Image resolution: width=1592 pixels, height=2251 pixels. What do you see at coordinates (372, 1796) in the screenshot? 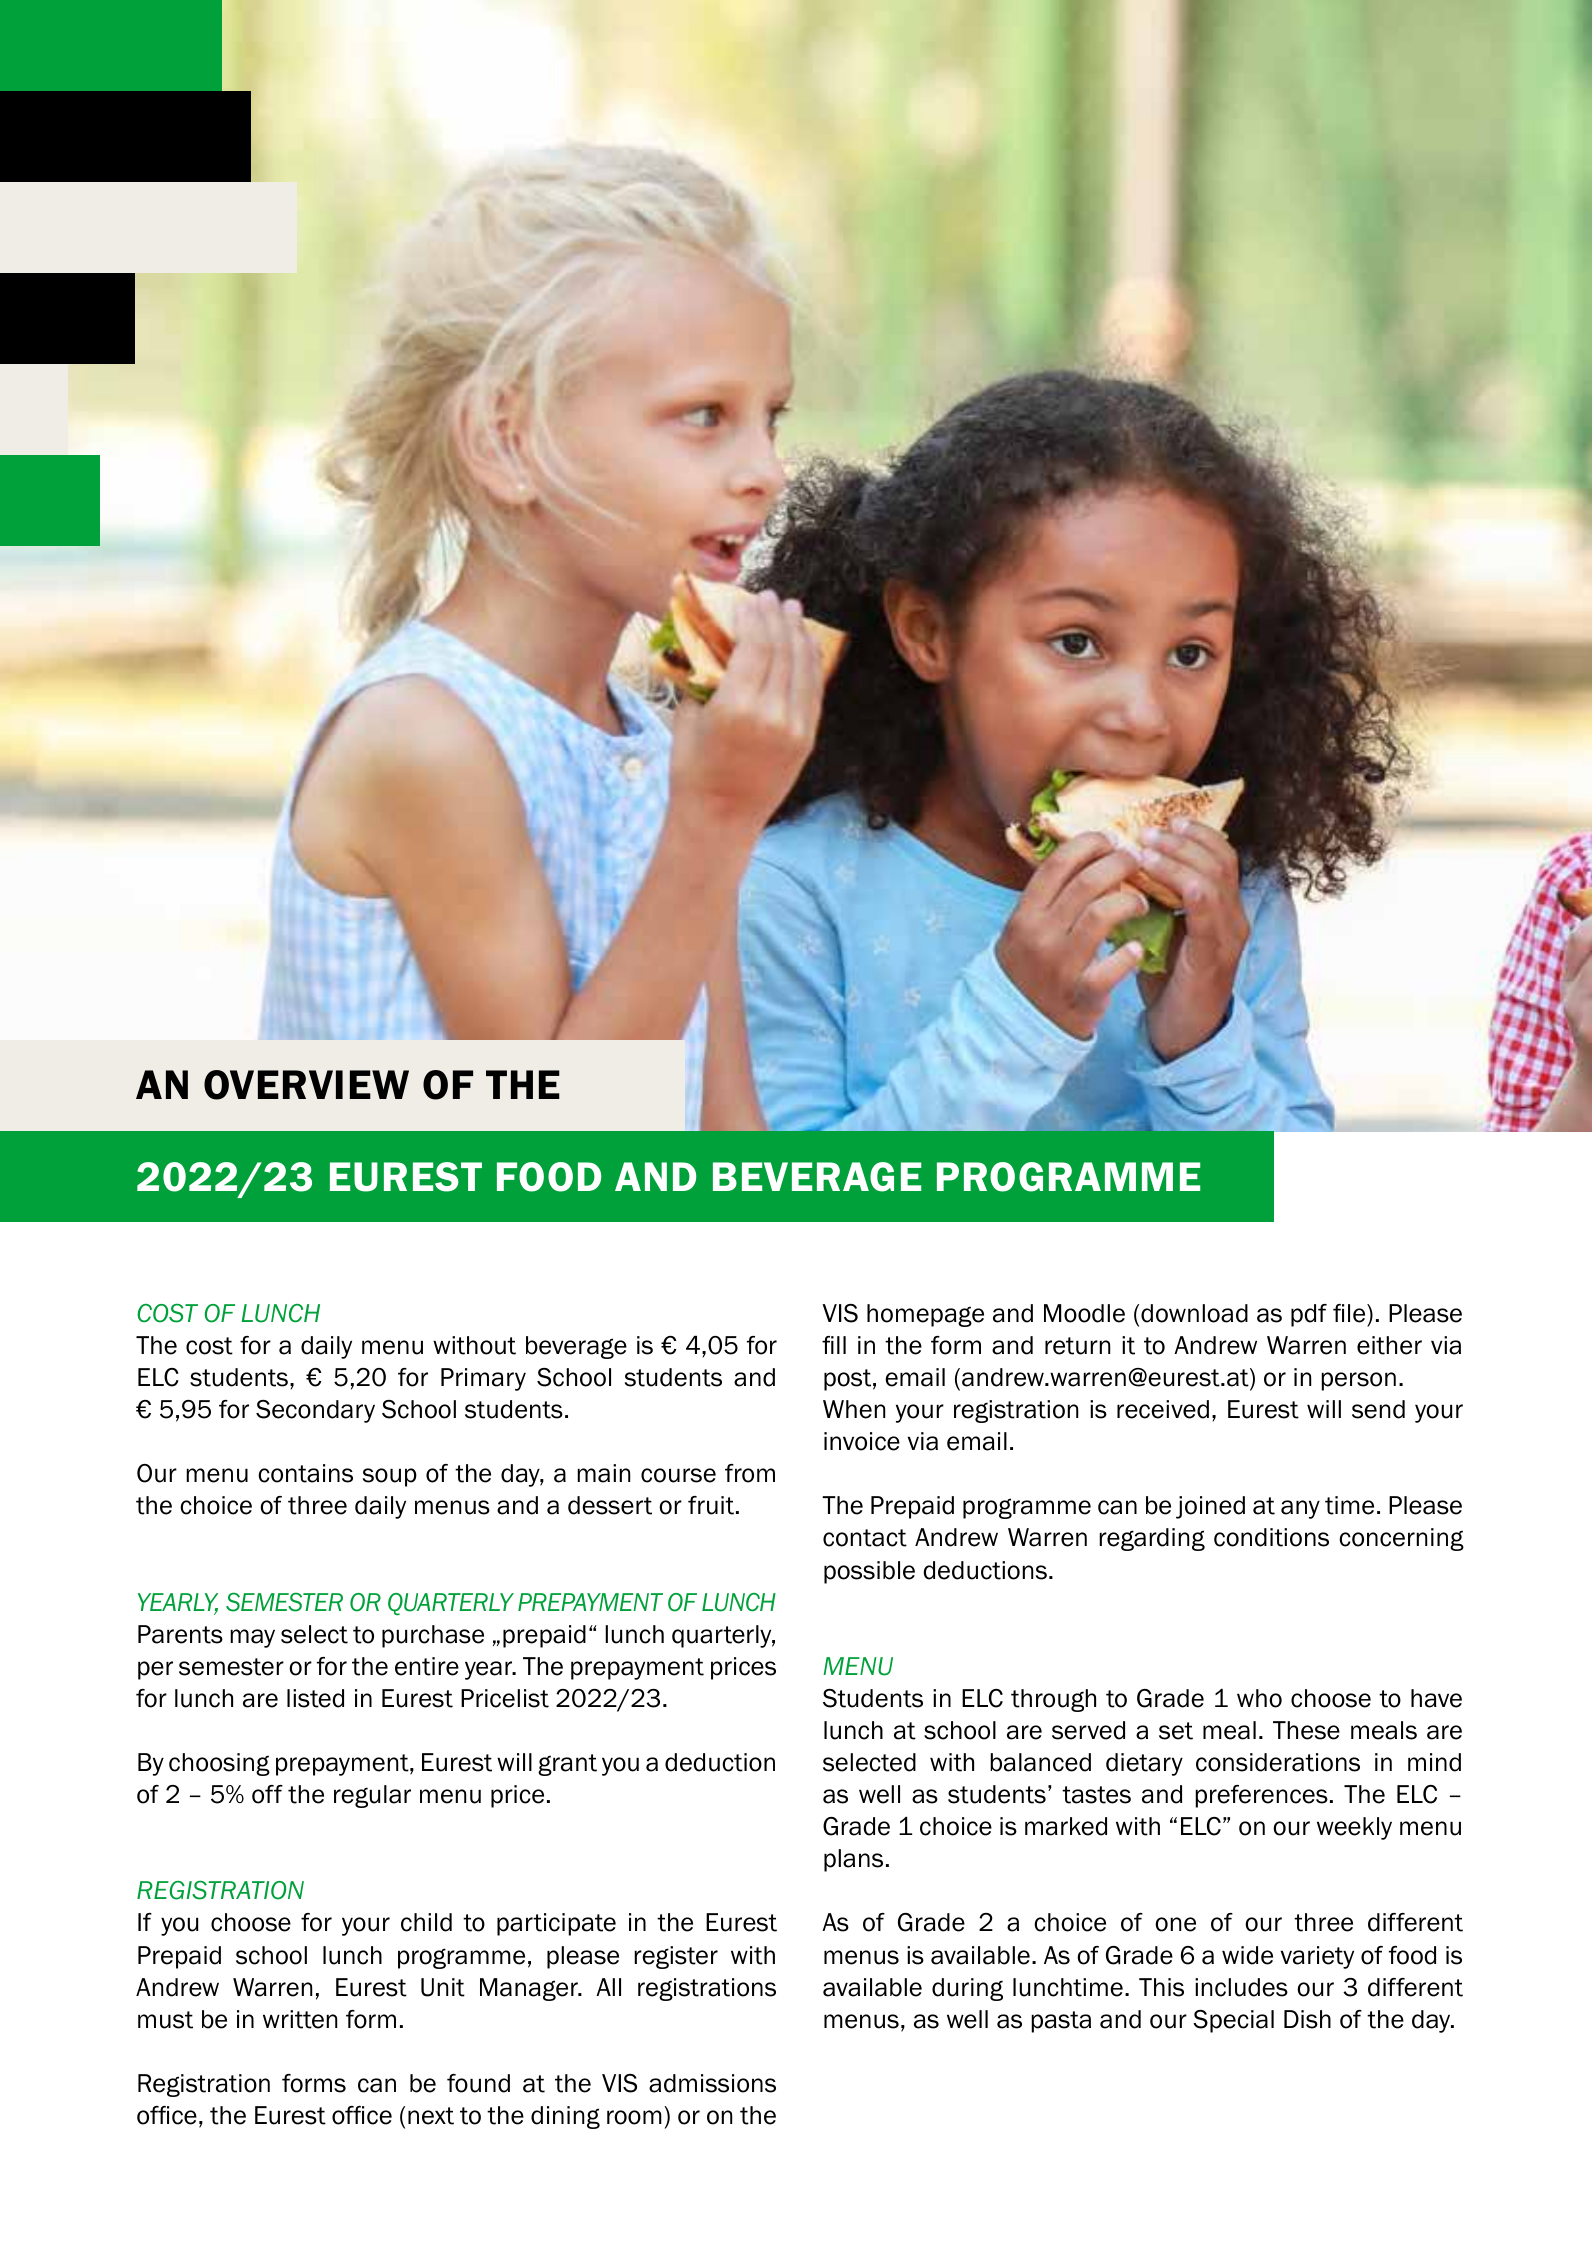
I see `regular` at bounding box center [372, 1796].
